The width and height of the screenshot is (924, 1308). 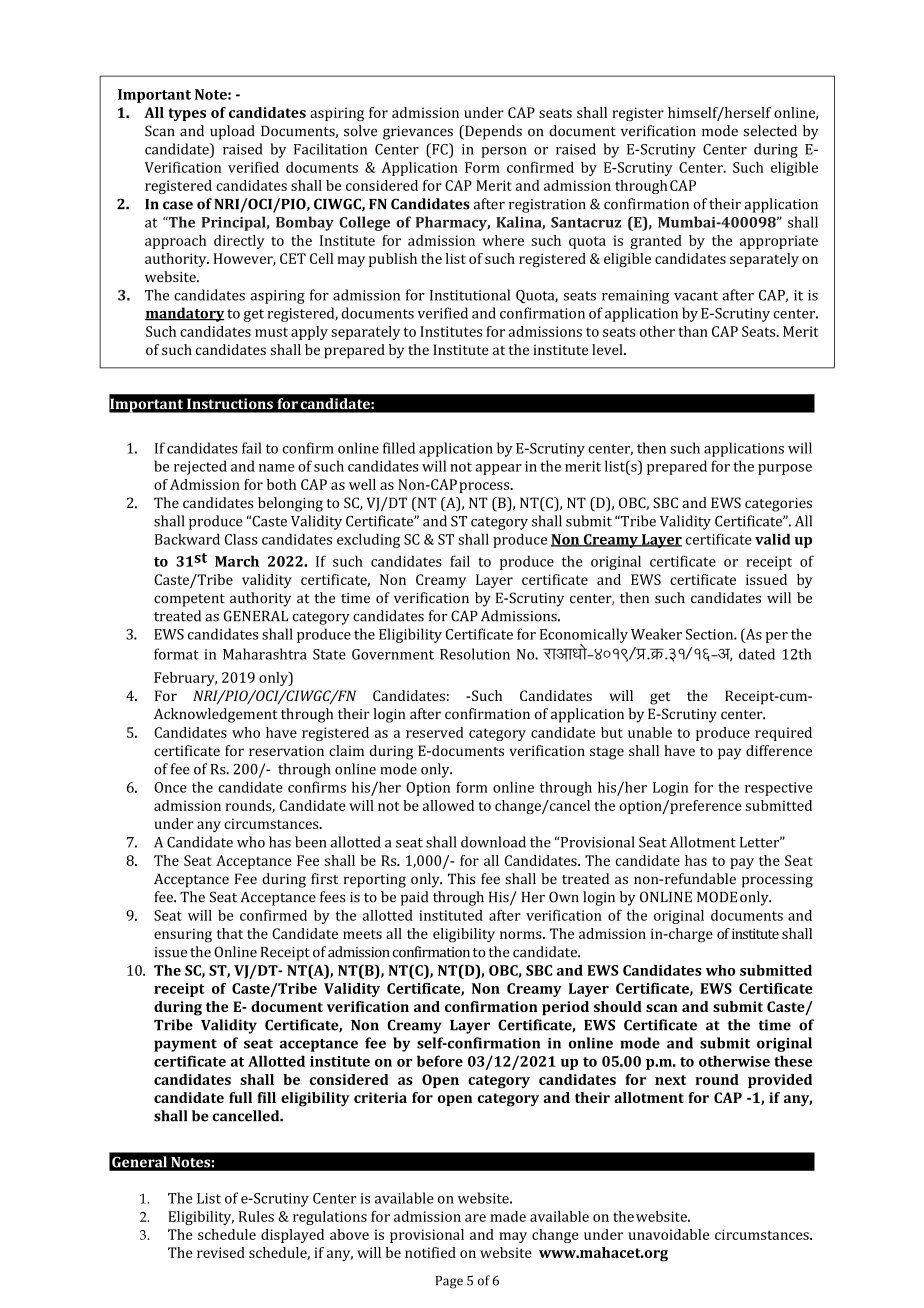 What do you see at coordinates (271, 332) in the screenshot?
I see `must` at bounding box center [271, 332].
